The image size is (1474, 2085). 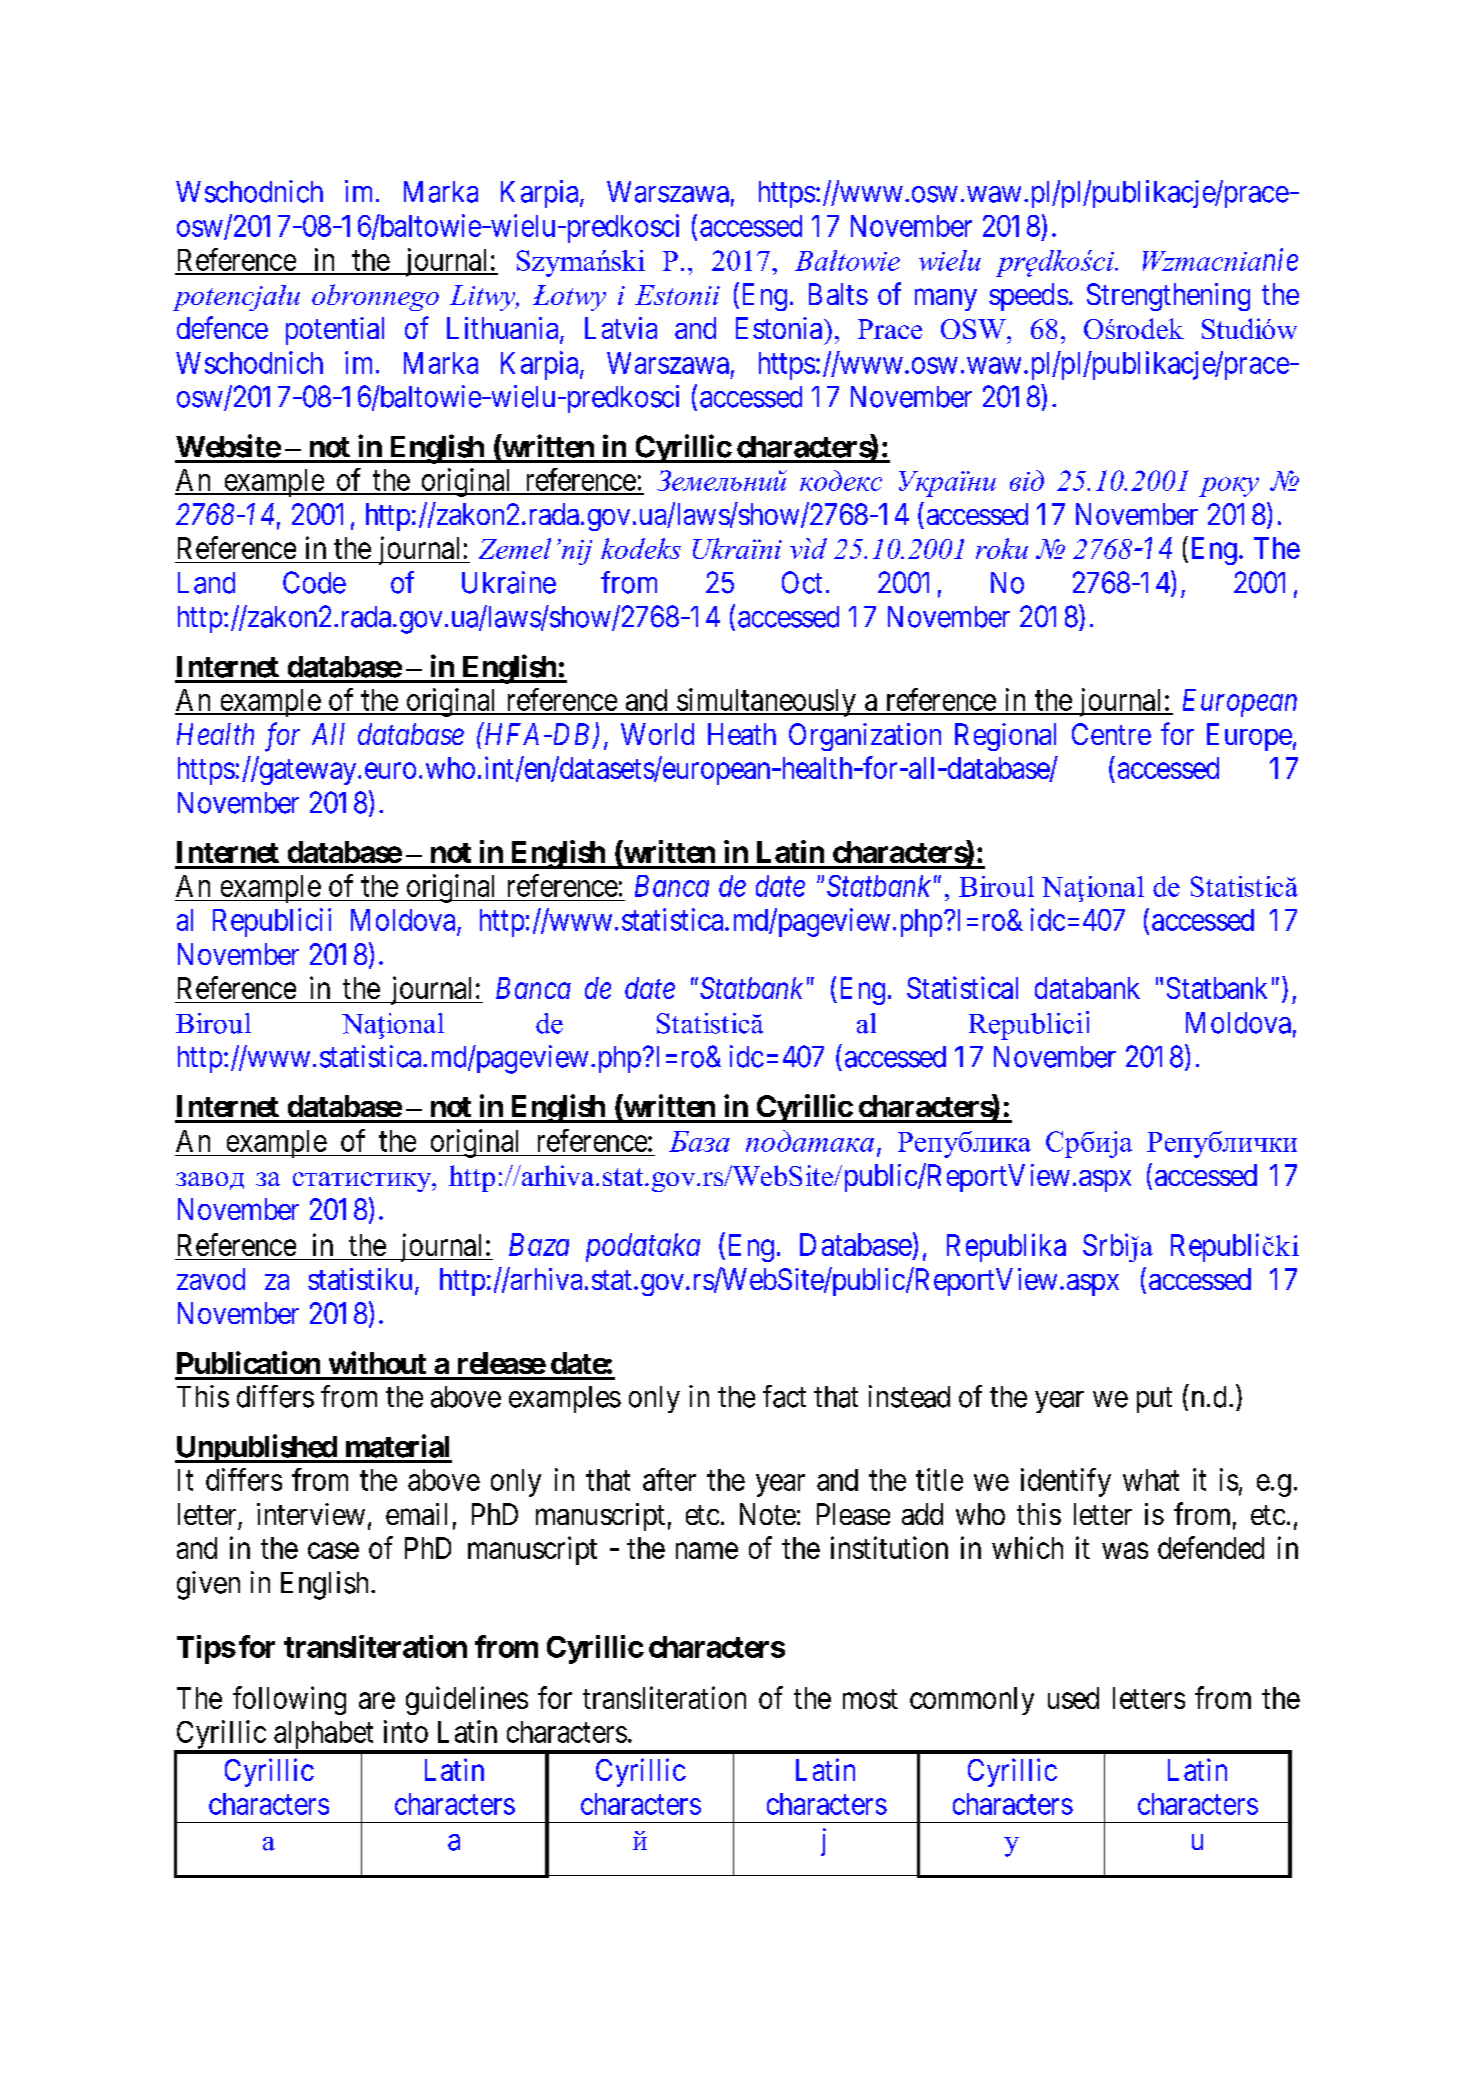 What do you see at coordinates (257, 1448) in the page?
I see `Unpublished` at bounding box center [257, 1448].
